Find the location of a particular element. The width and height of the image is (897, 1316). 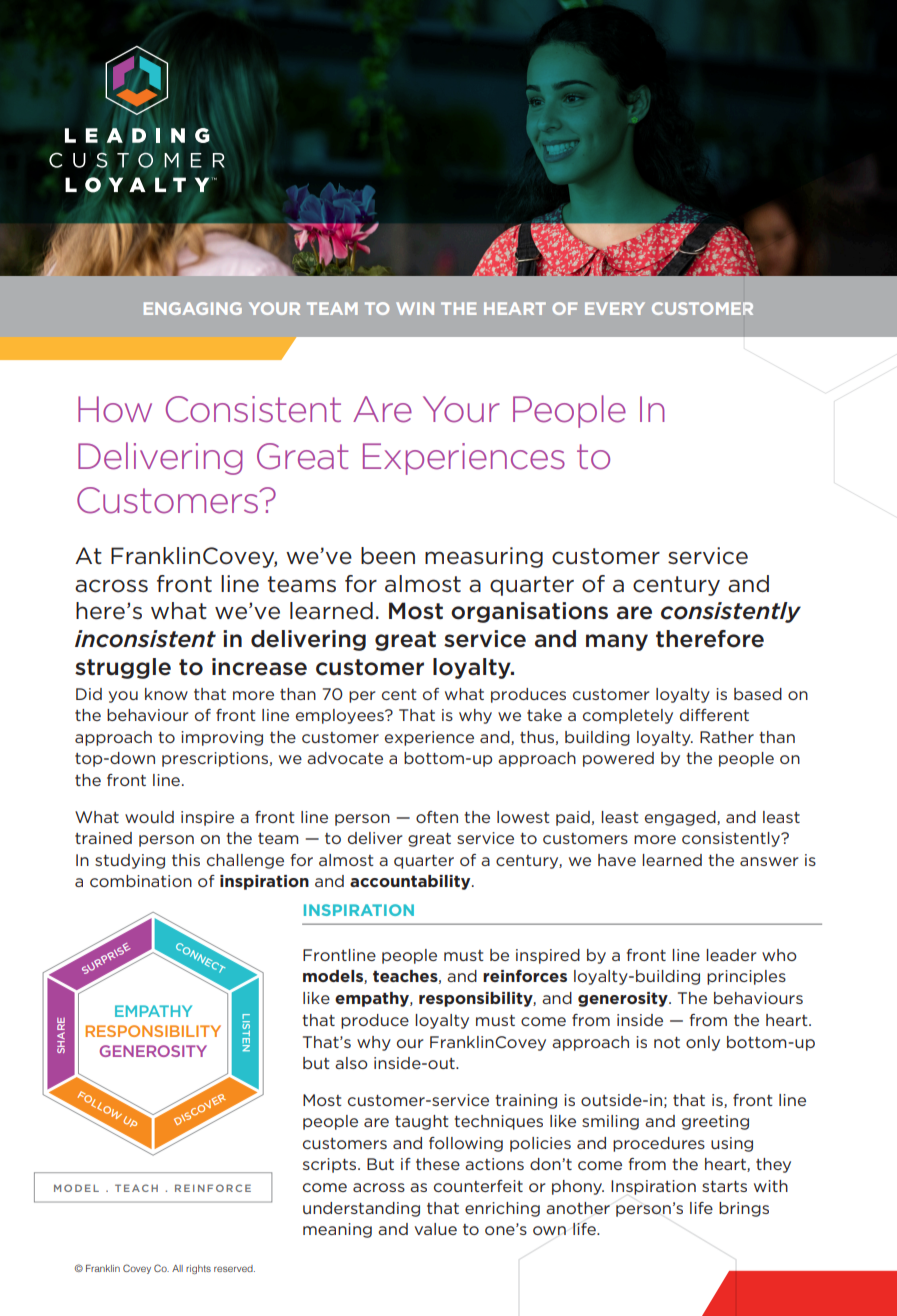

would is located at coordinates (149, 817).
